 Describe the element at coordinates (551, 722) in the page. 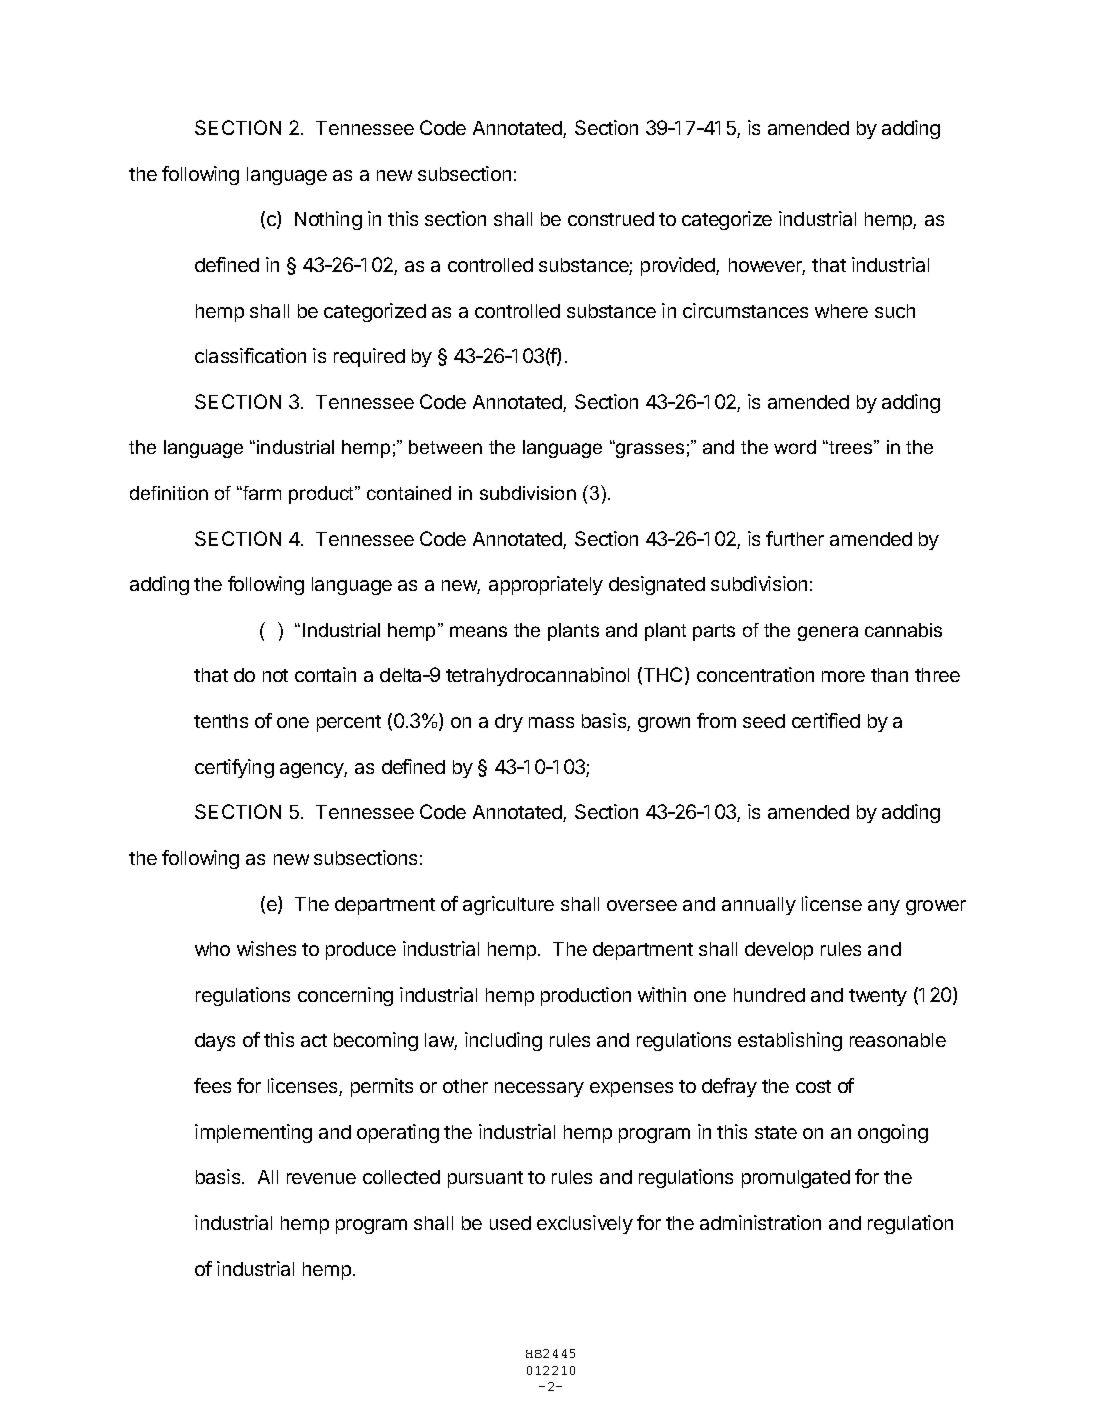

I see `mass` at that location.
